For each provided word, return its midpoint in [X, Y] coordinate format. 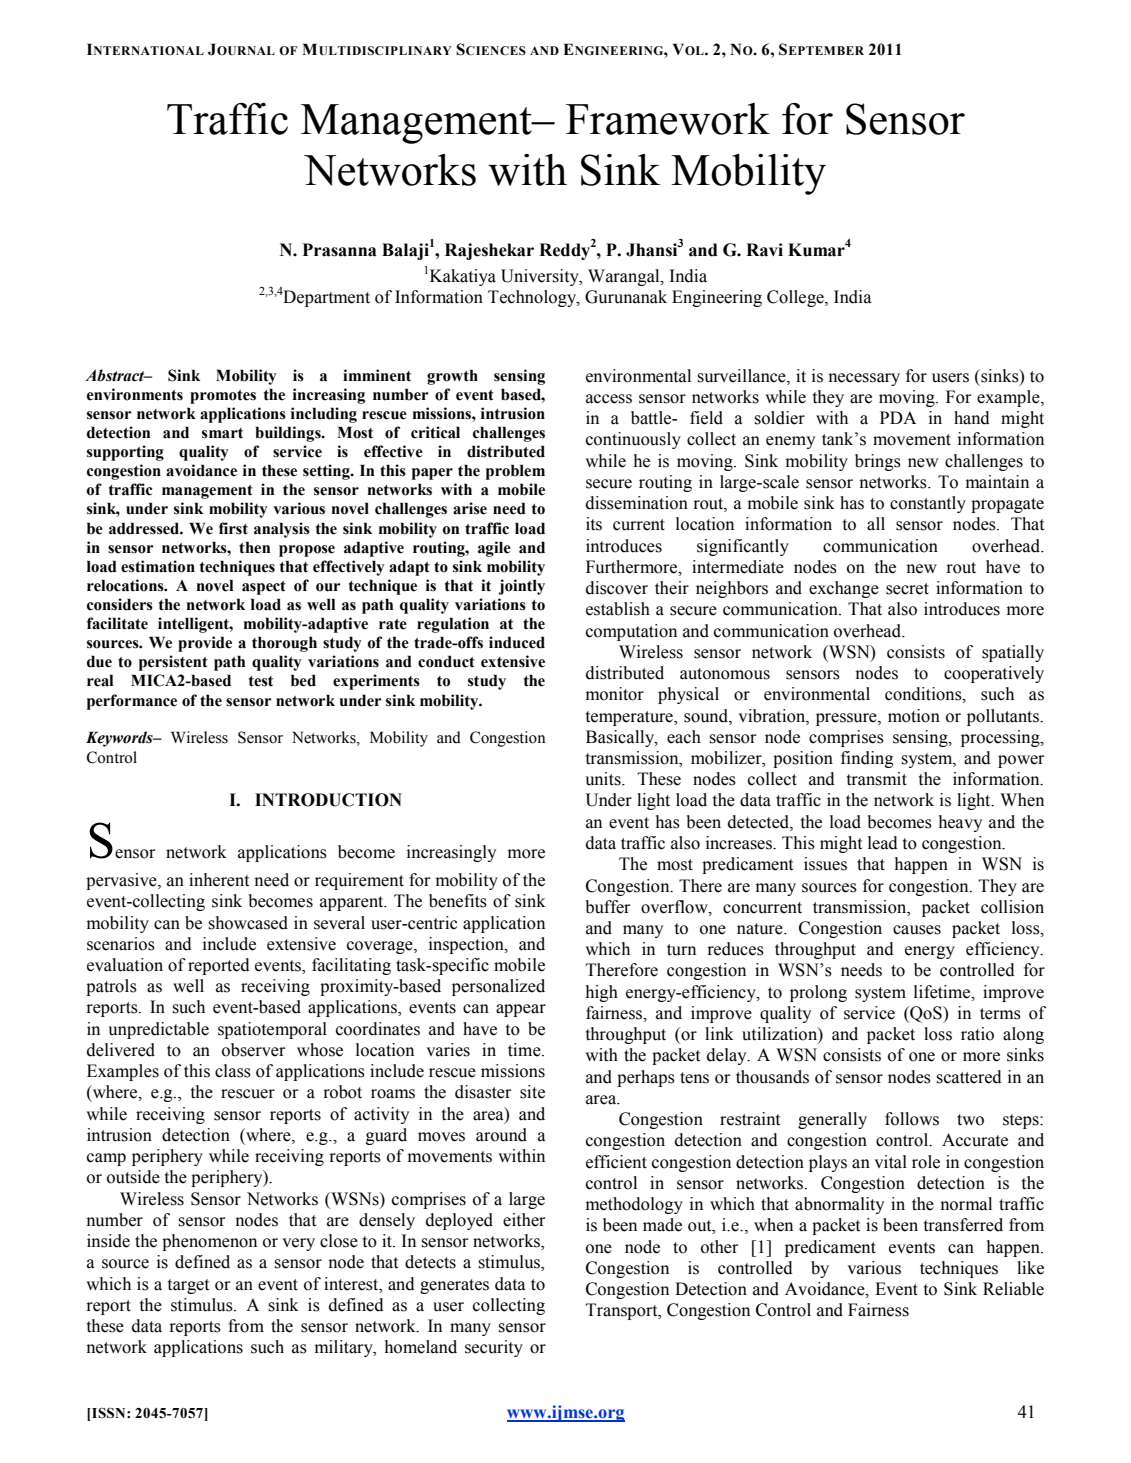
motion [914, 716]
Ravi [764, 250]
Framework [668, 119]
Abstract [116, 375]
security [494, 1348]
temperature [630, 718]
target [188, 1286]
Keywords [120, 739]
